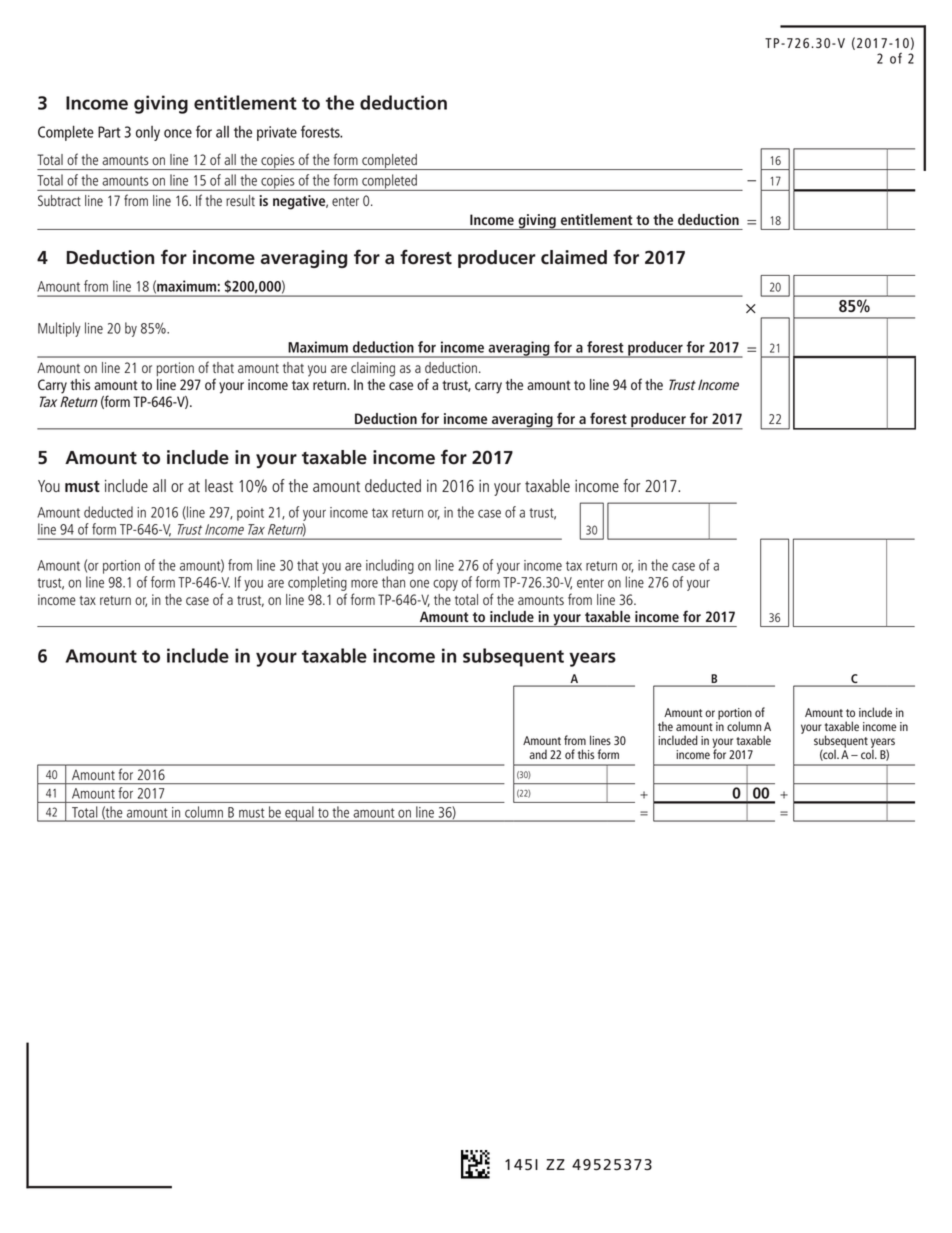  I want to click on result, so click(240, 200).
